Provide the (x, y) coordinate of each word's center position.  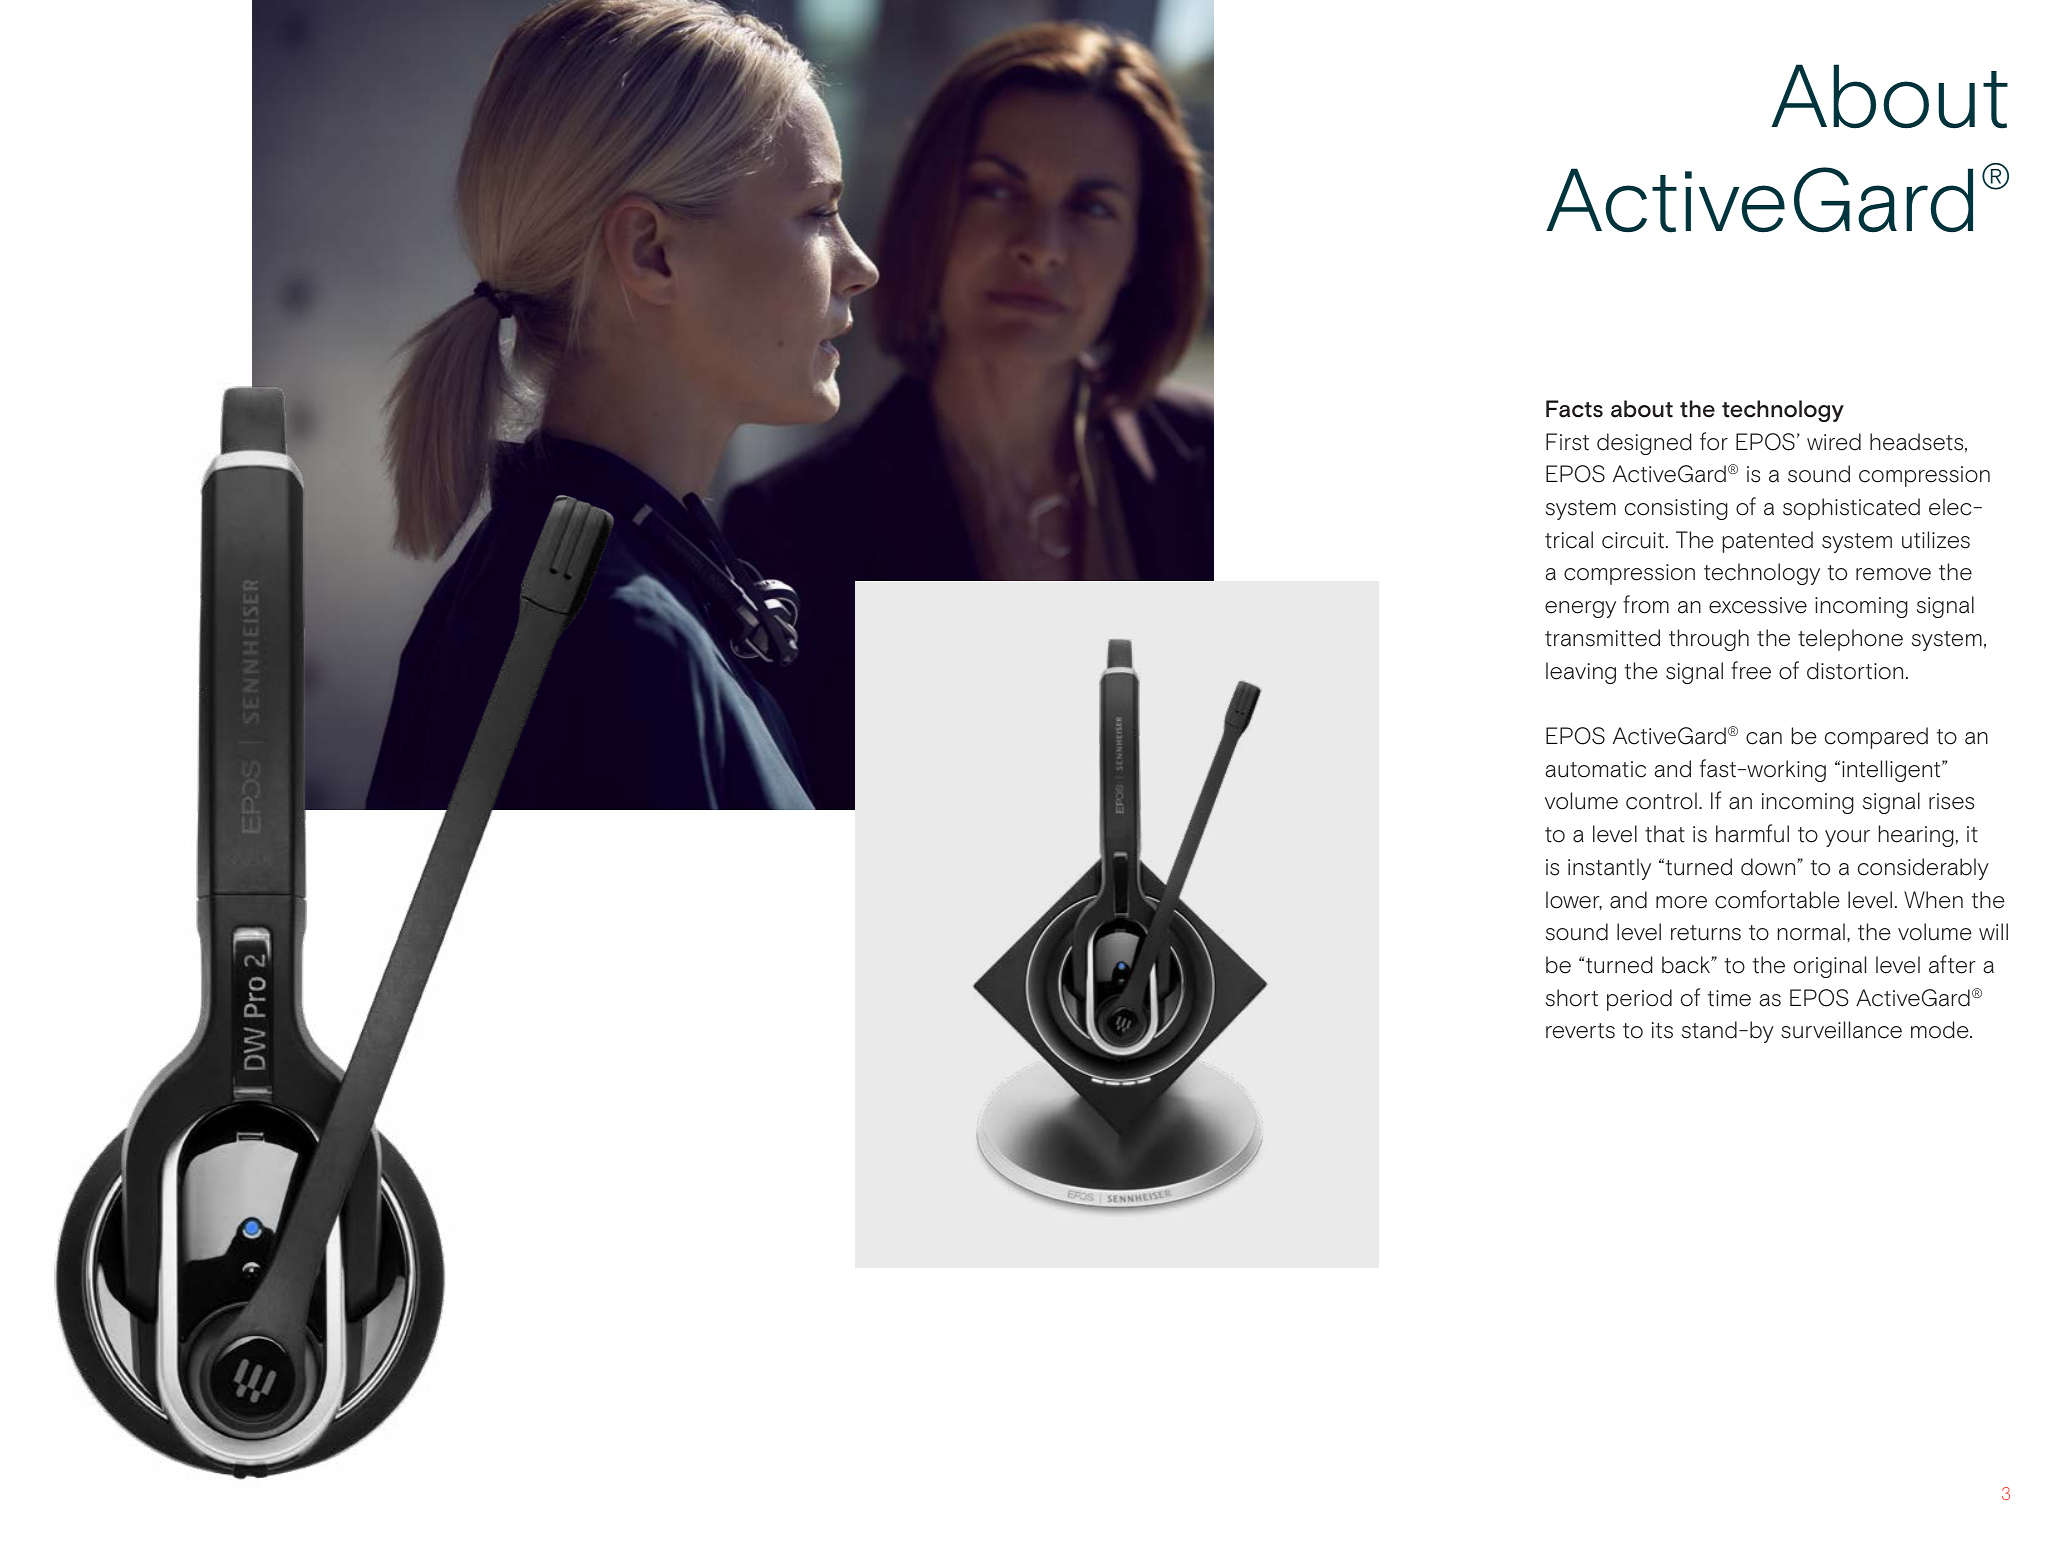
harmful (1752, 833)
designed (1644, 444)
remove (1893, 574)
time (1729, 998)
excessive (1758, 605)
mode (1941, 1030)
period (1639, 1000)
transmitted (1602, 638)
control (1661, 801)
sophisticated (1851, 509)
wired (1834, 442)
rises (1951, 801)
